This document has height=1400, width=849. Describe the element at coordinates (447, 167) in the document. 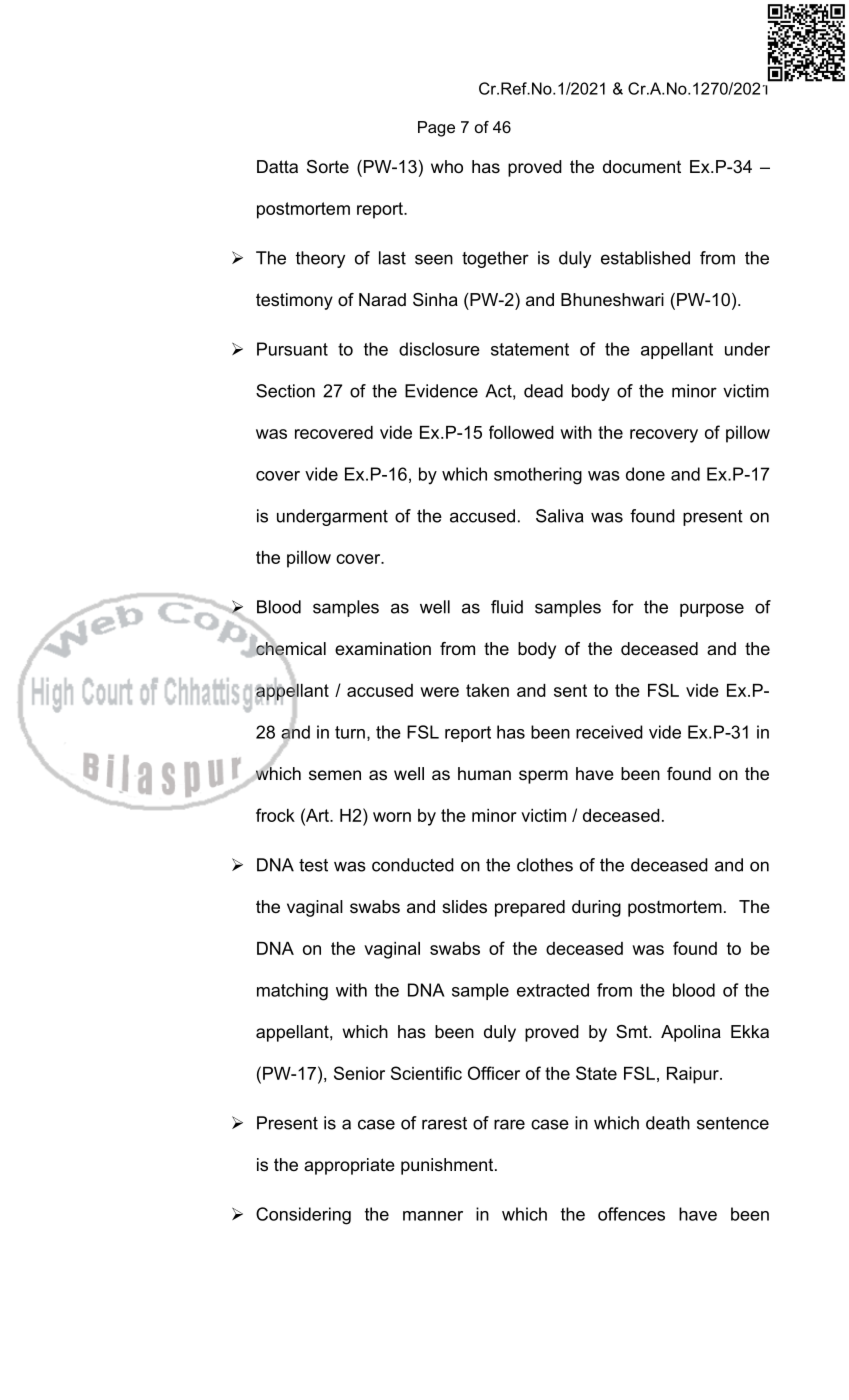

I see `who` at that location.
